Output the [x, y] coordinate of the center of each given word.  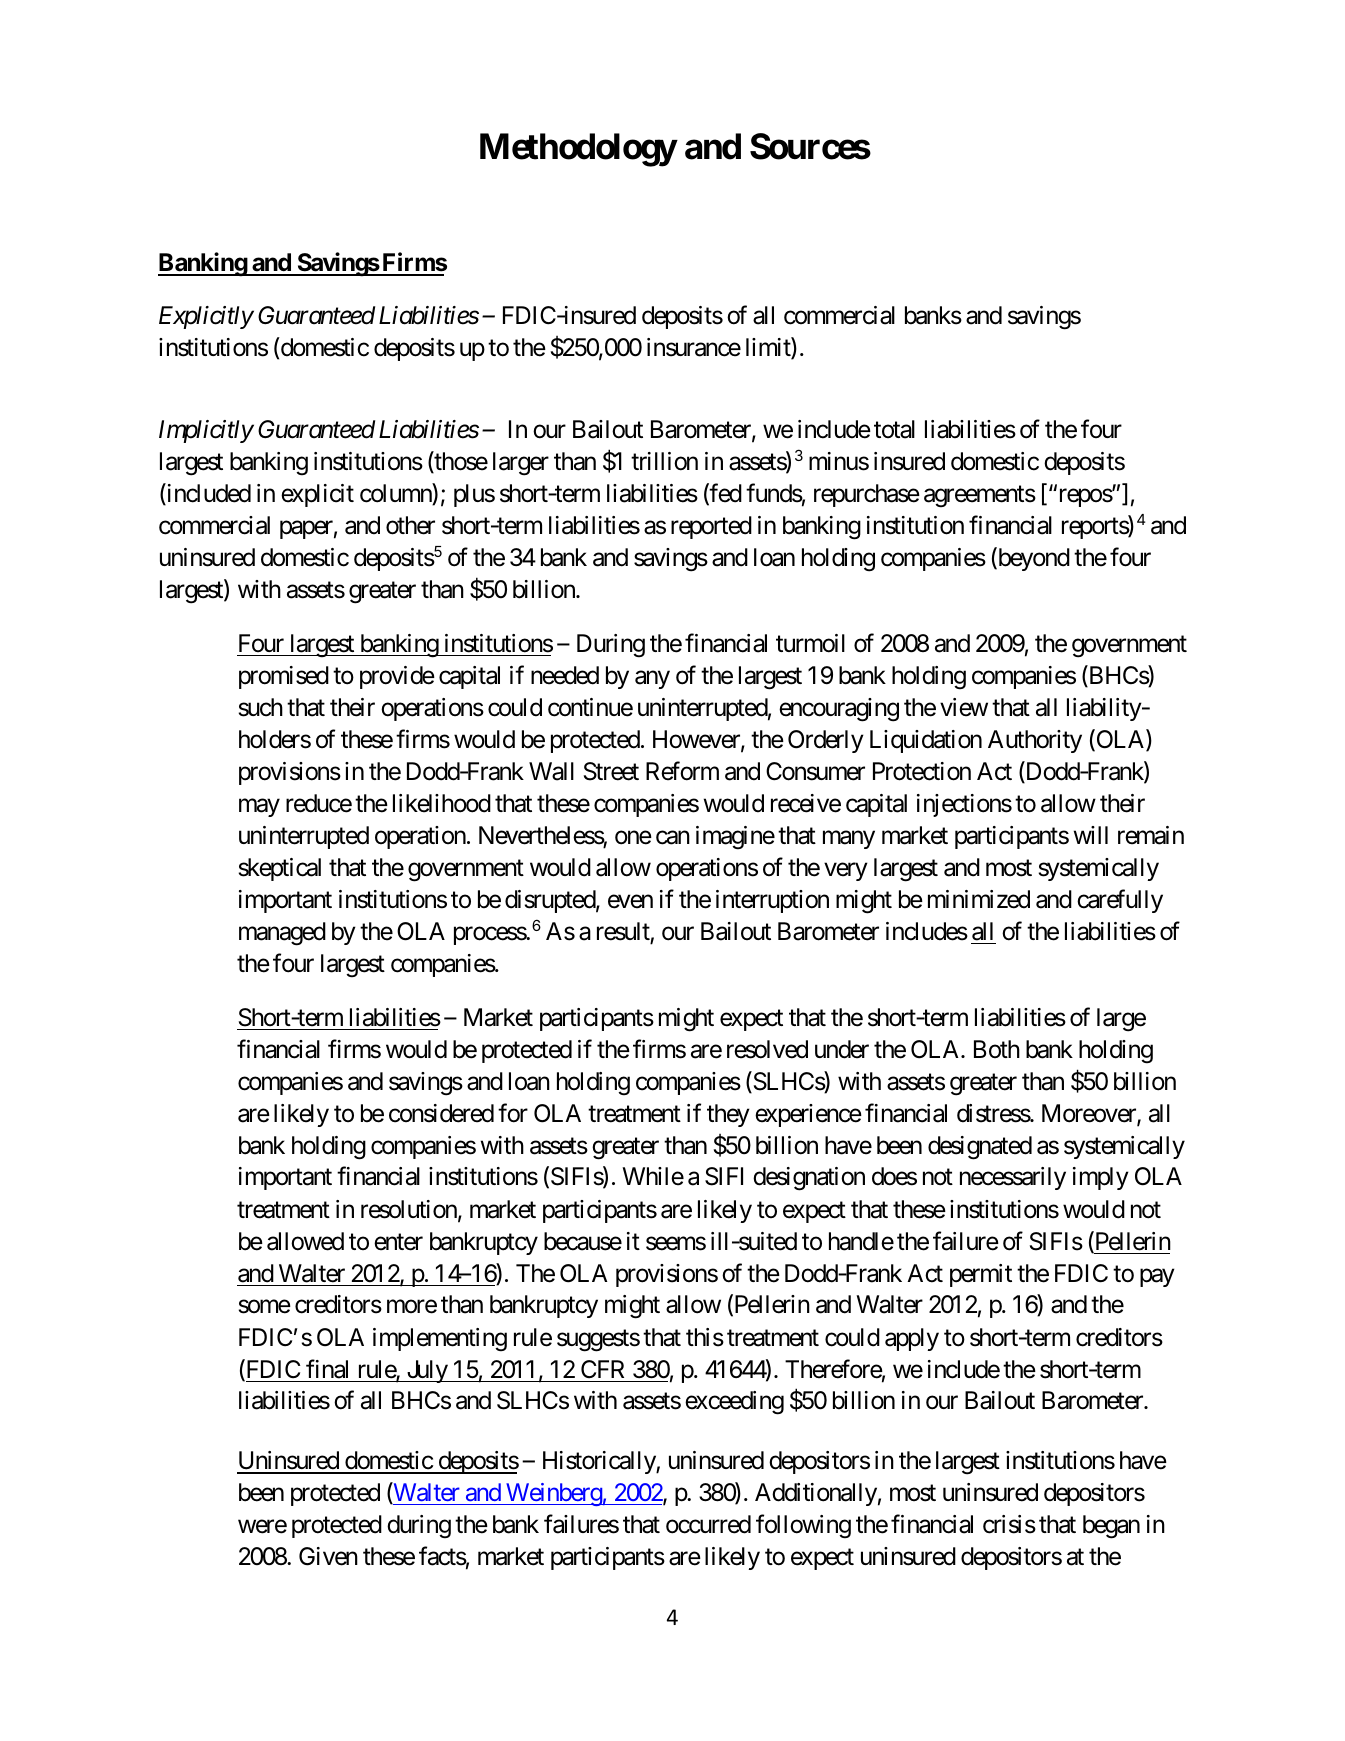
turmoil [810, 643]
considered [441, 1113]
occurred [708, 1524]
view [964, 707]
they [728, 1115]
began [1111, 1527]
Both [997, 1049]
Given [328, 1556]
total [894, 429]
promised [284, 677]
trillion [664, 461]
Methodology [578, 150]
